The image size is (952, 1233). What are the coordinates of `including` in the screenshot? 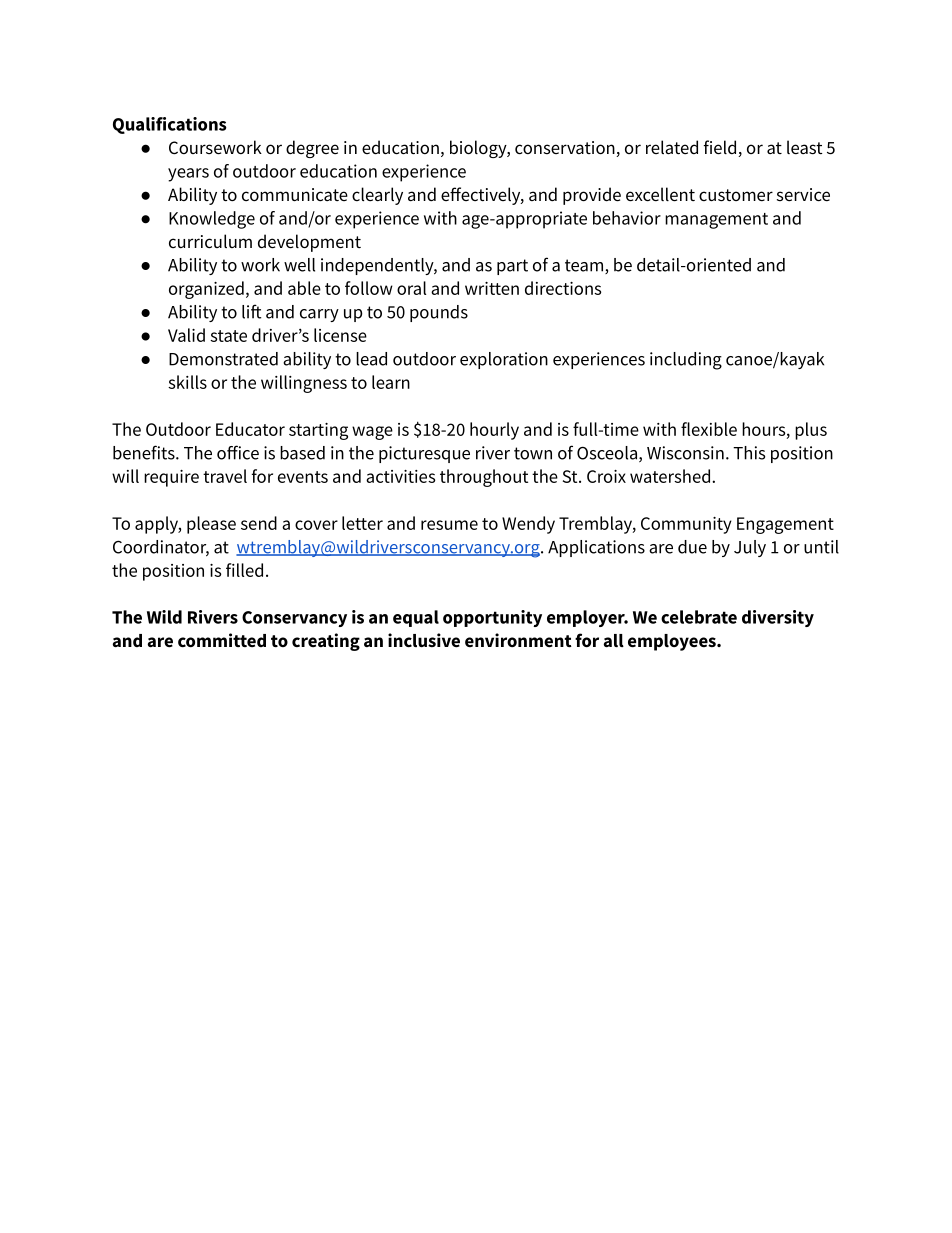 It's located at (686, 361).
